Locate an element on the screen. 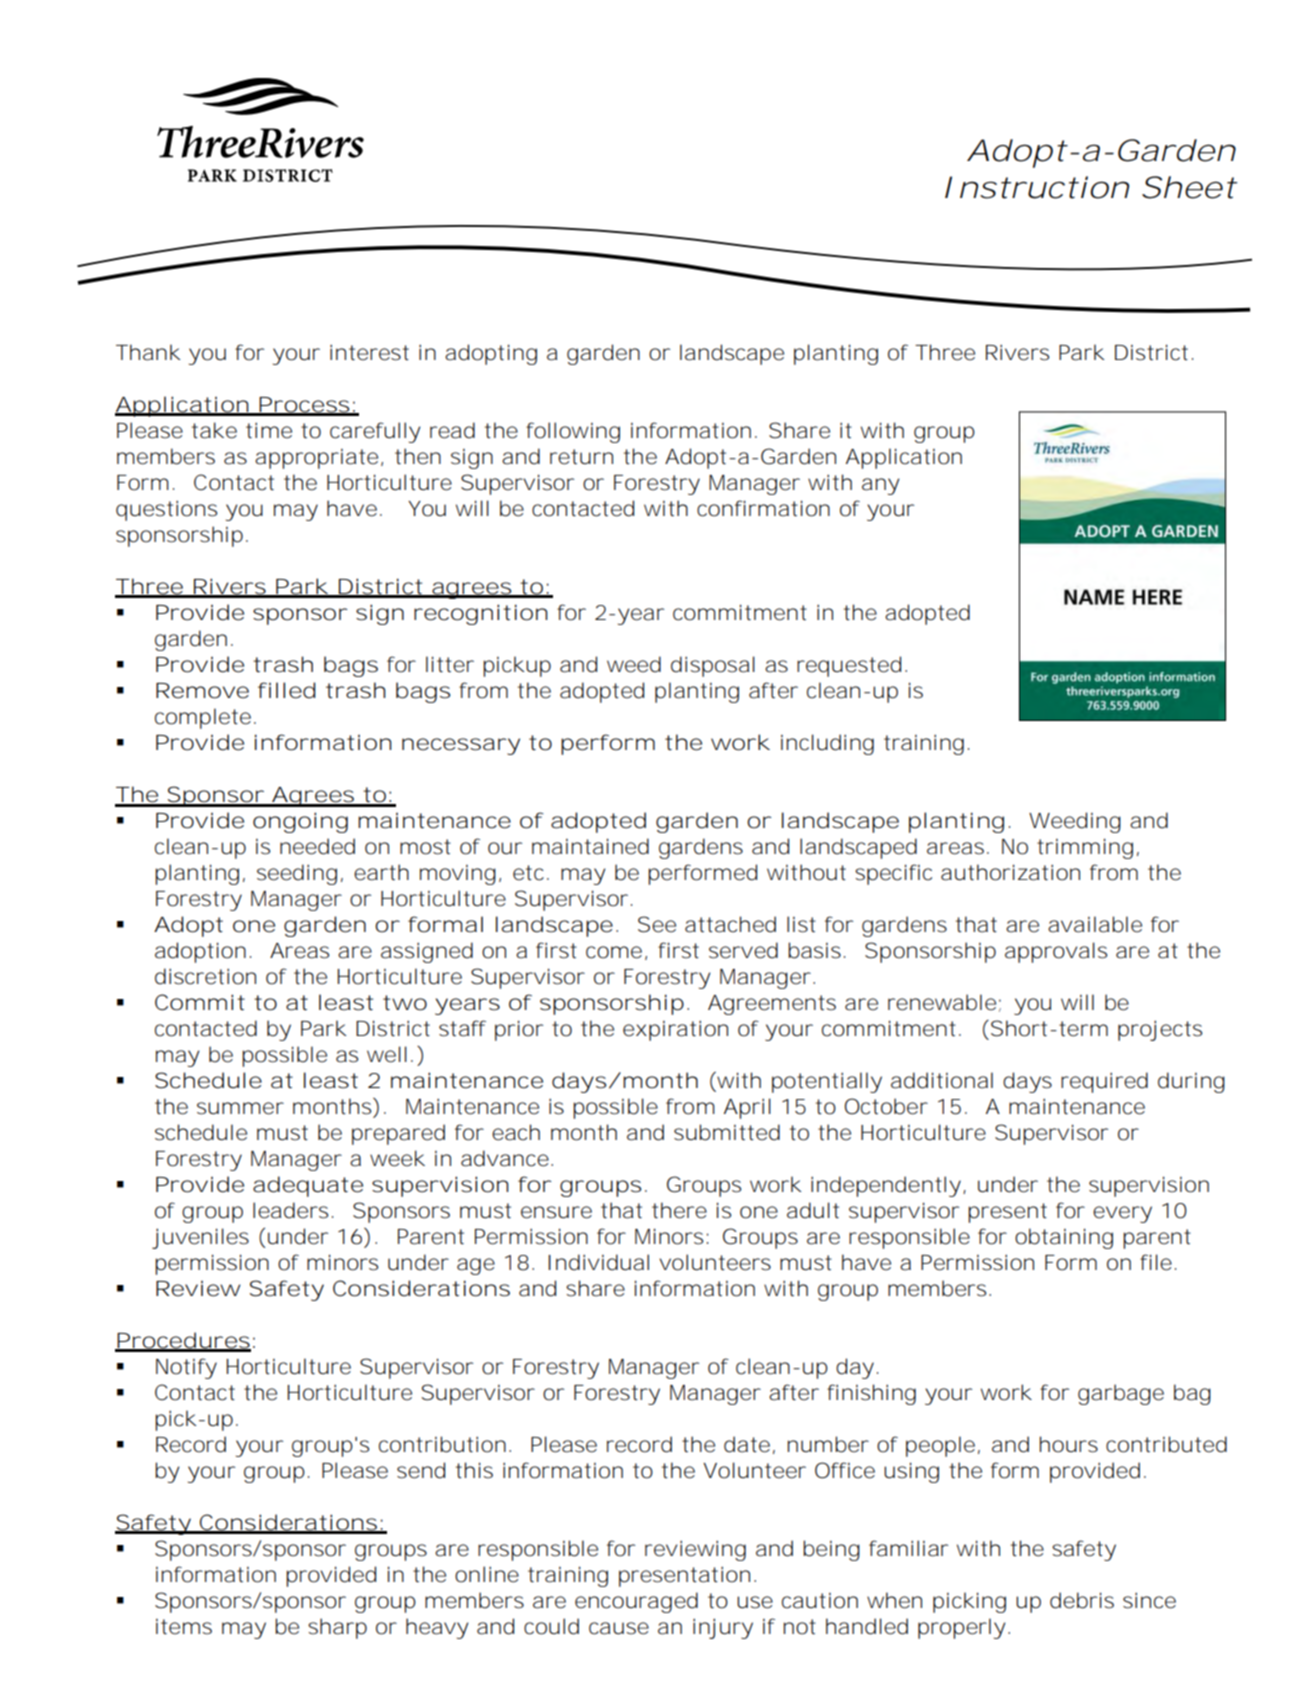 Image resolution: width=1309 pixels, height=1694 pixels. Individual is located at coordinates (598, 1262).
